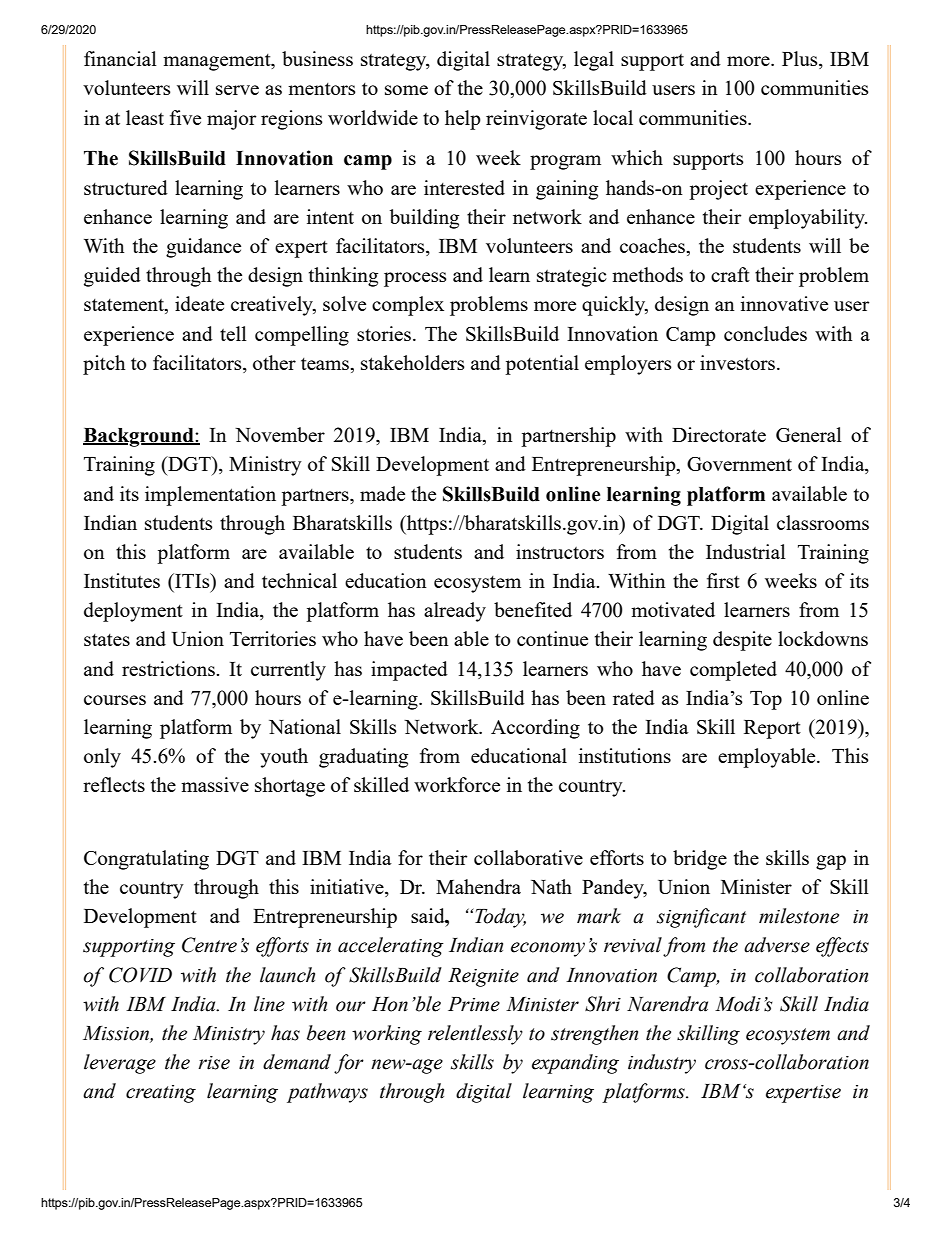 The image size is (952, 1233). I want to click on According, so click(535, 729).
